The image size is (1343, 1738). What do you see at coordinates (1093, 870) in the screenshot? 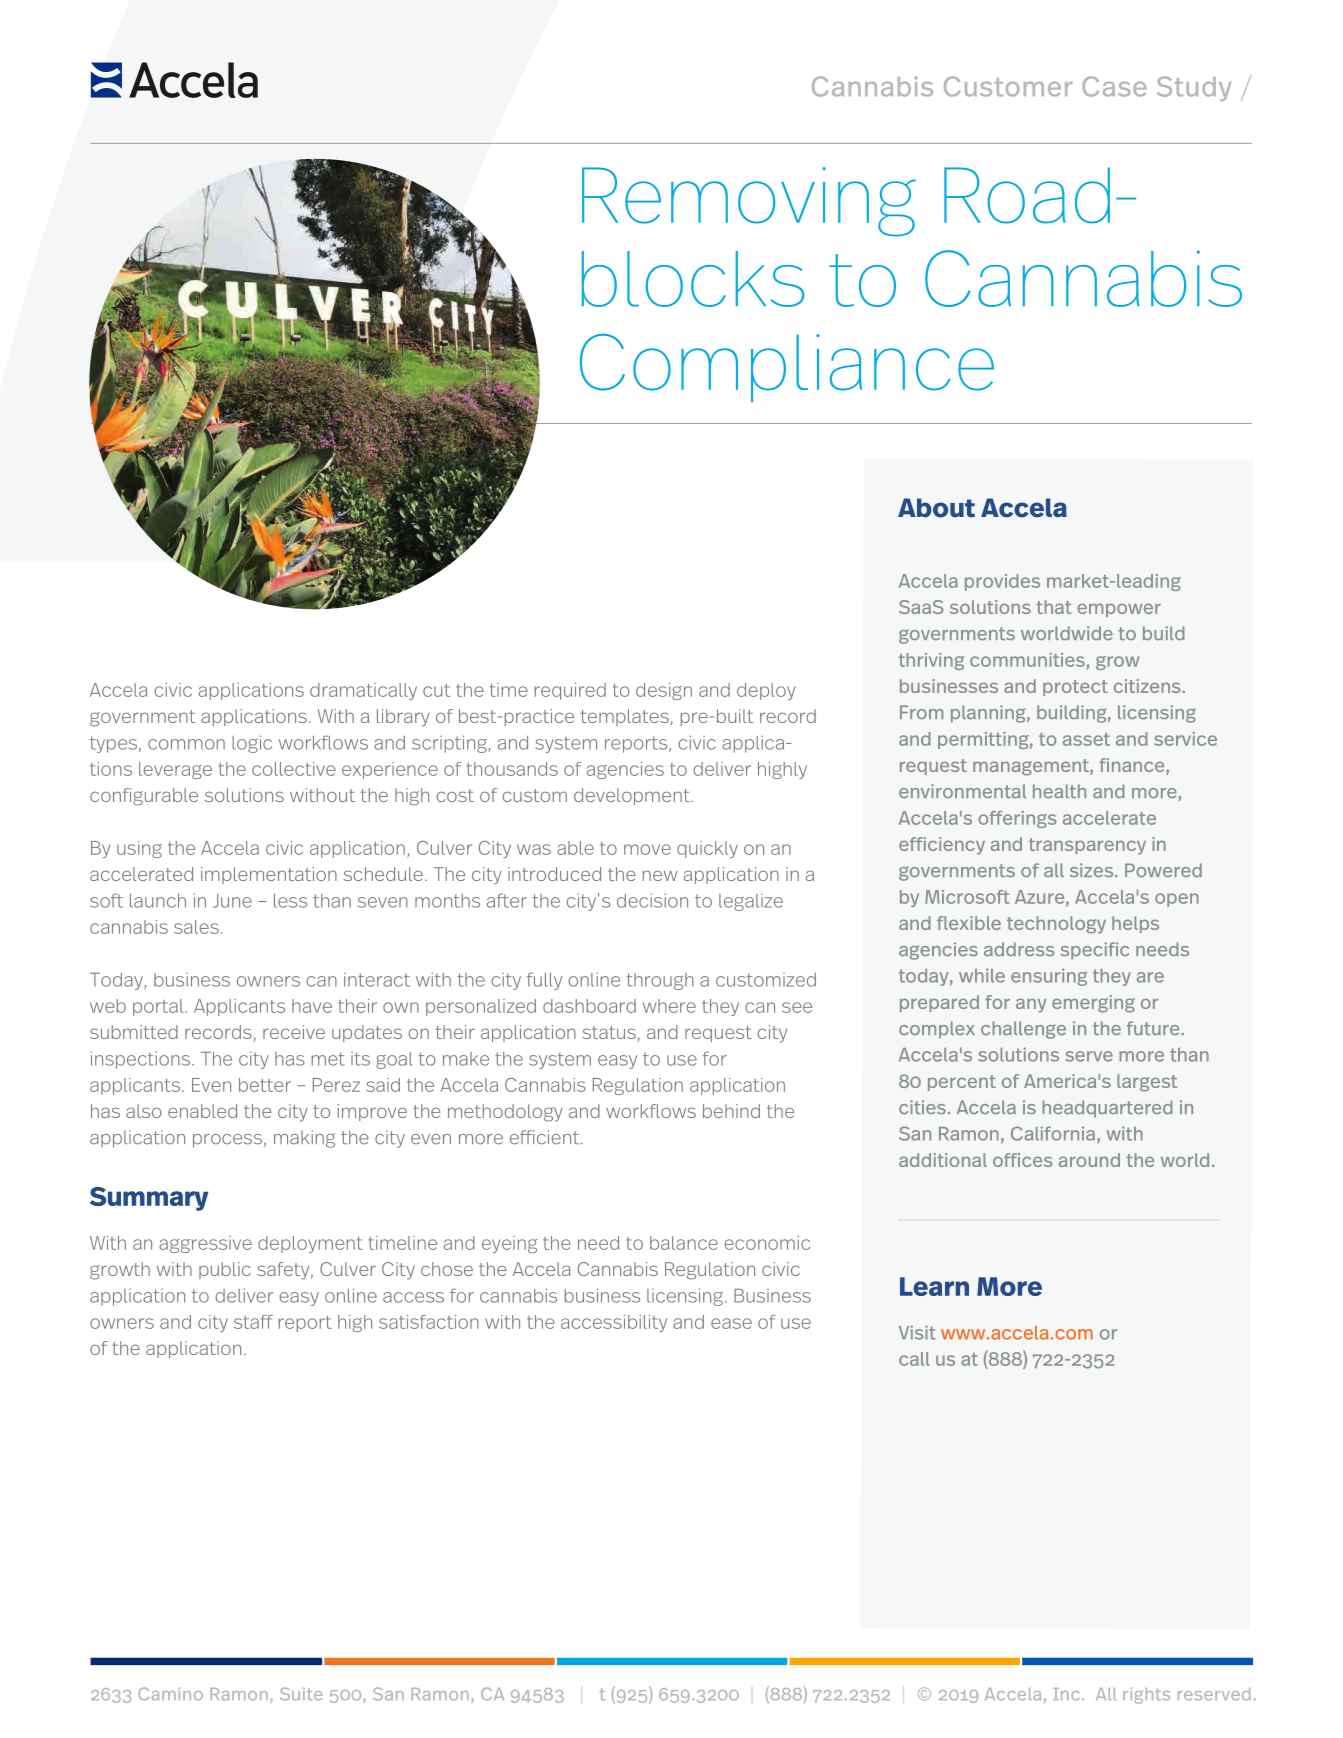
I see `sizes` at bounding box center [1093, 870].
